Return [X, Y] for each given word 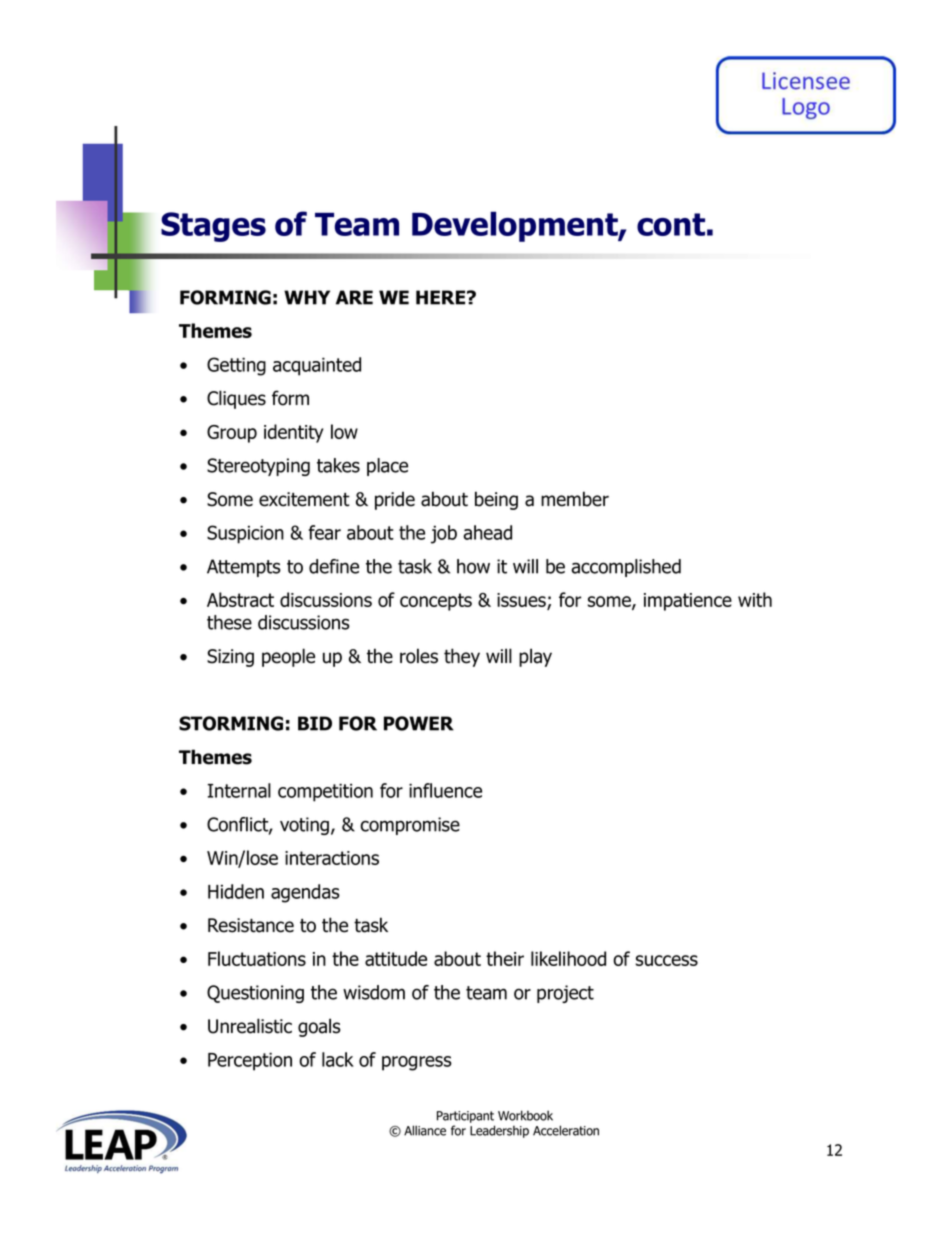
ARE [354, 297]
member [575, 499]
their [505, 958]
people [288, 657]
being [496, 500]
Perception [250, 1061]
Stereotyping [258, 467]
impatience [688, 602]
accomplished [626, 568]
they [462, 657]
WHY [307, 297]
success [667, 960]
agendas [305, 893]
